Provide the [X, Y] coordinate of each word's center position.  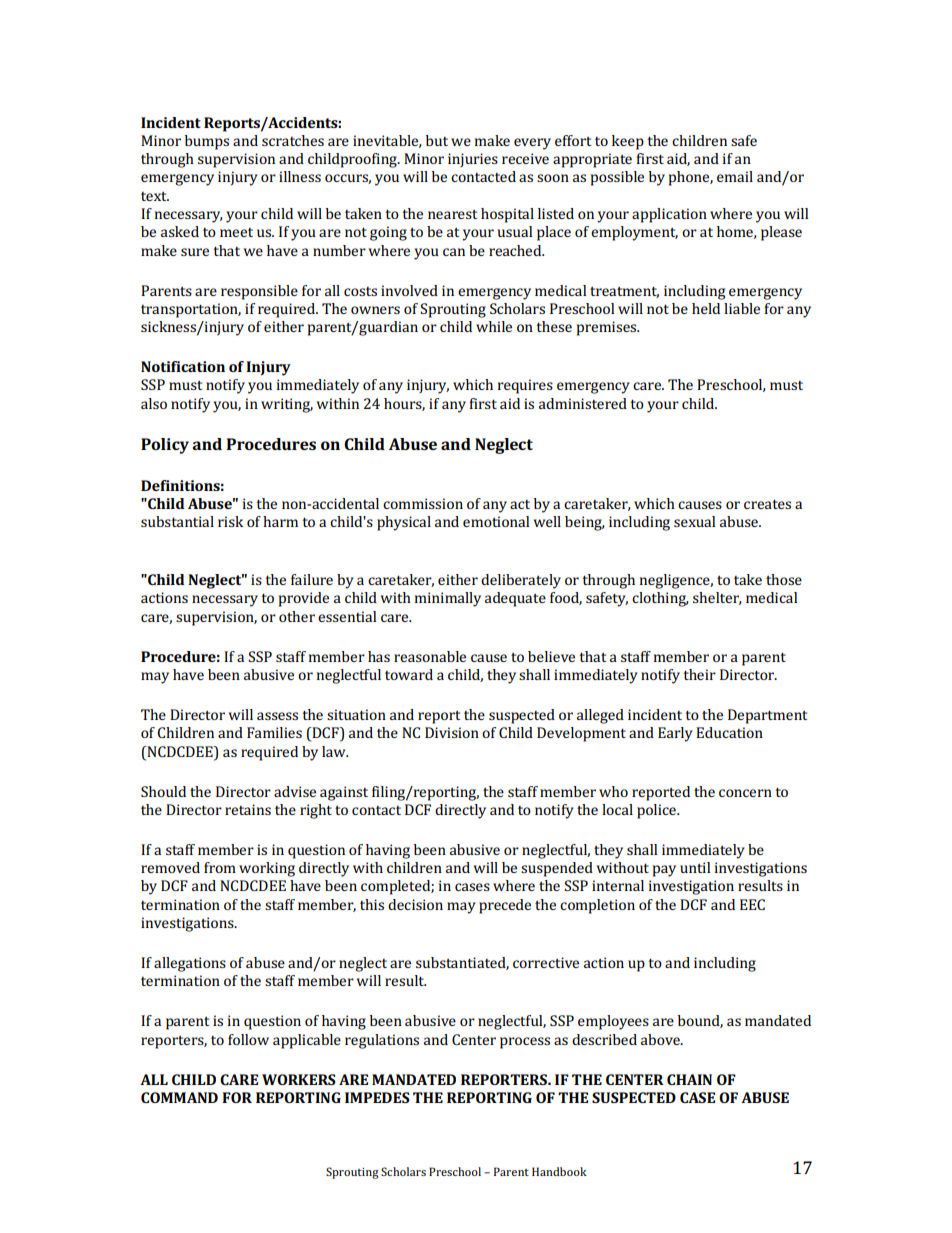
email [735, 176]
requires [525, 386]
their [699, 674]
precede [505, 906]
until [695, 867]
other [297, 616]
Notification [183, 366]
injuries [473, 160]
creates [767, 504]
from [220, 867]
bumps [207, 142]
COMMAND [179, 1097]
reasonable [430, 656]
